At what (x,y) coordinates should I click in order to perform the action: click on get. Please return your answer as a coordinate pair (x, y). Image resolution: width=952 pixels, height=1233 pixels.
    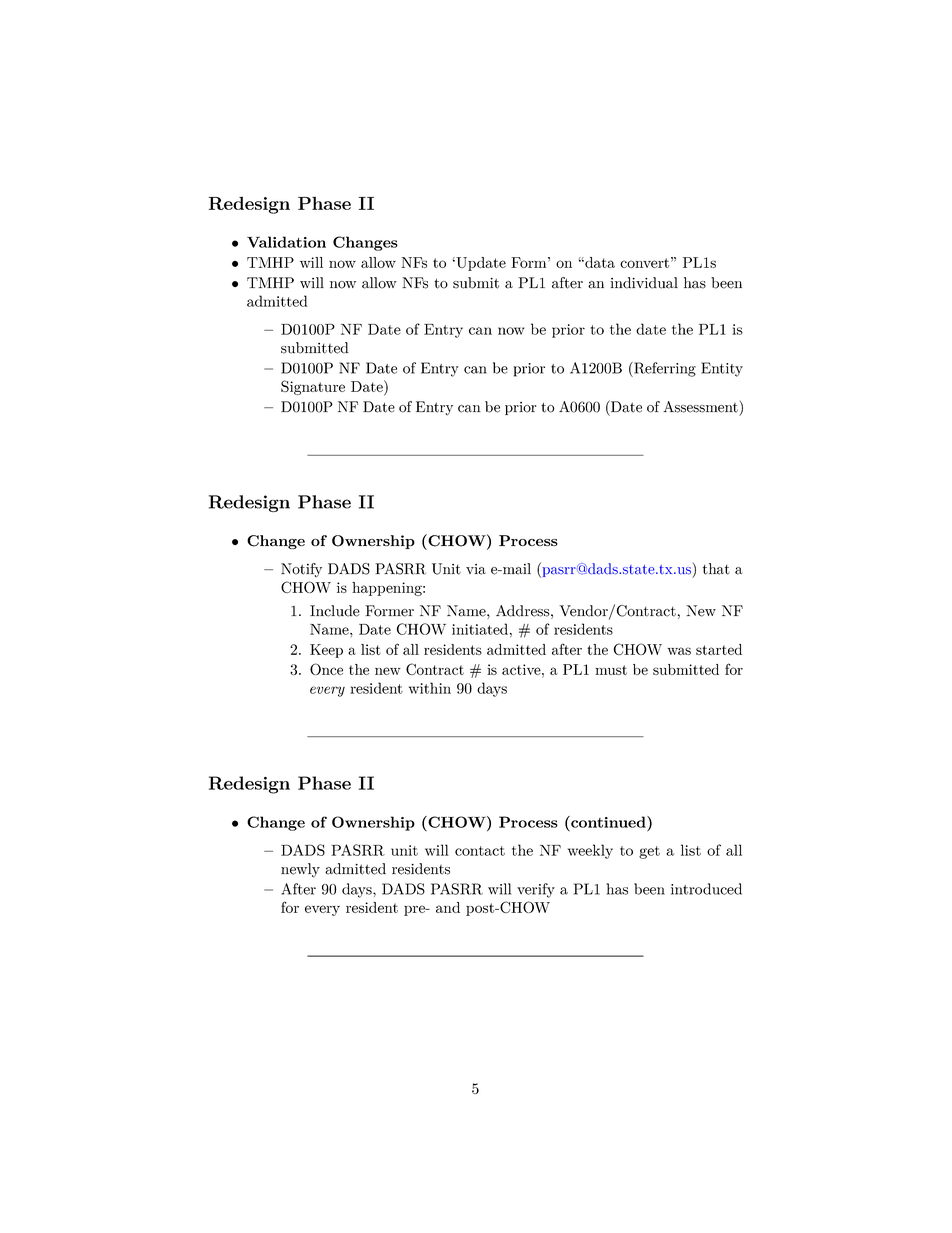
    Looking at the image, I should click on (649, 852).
